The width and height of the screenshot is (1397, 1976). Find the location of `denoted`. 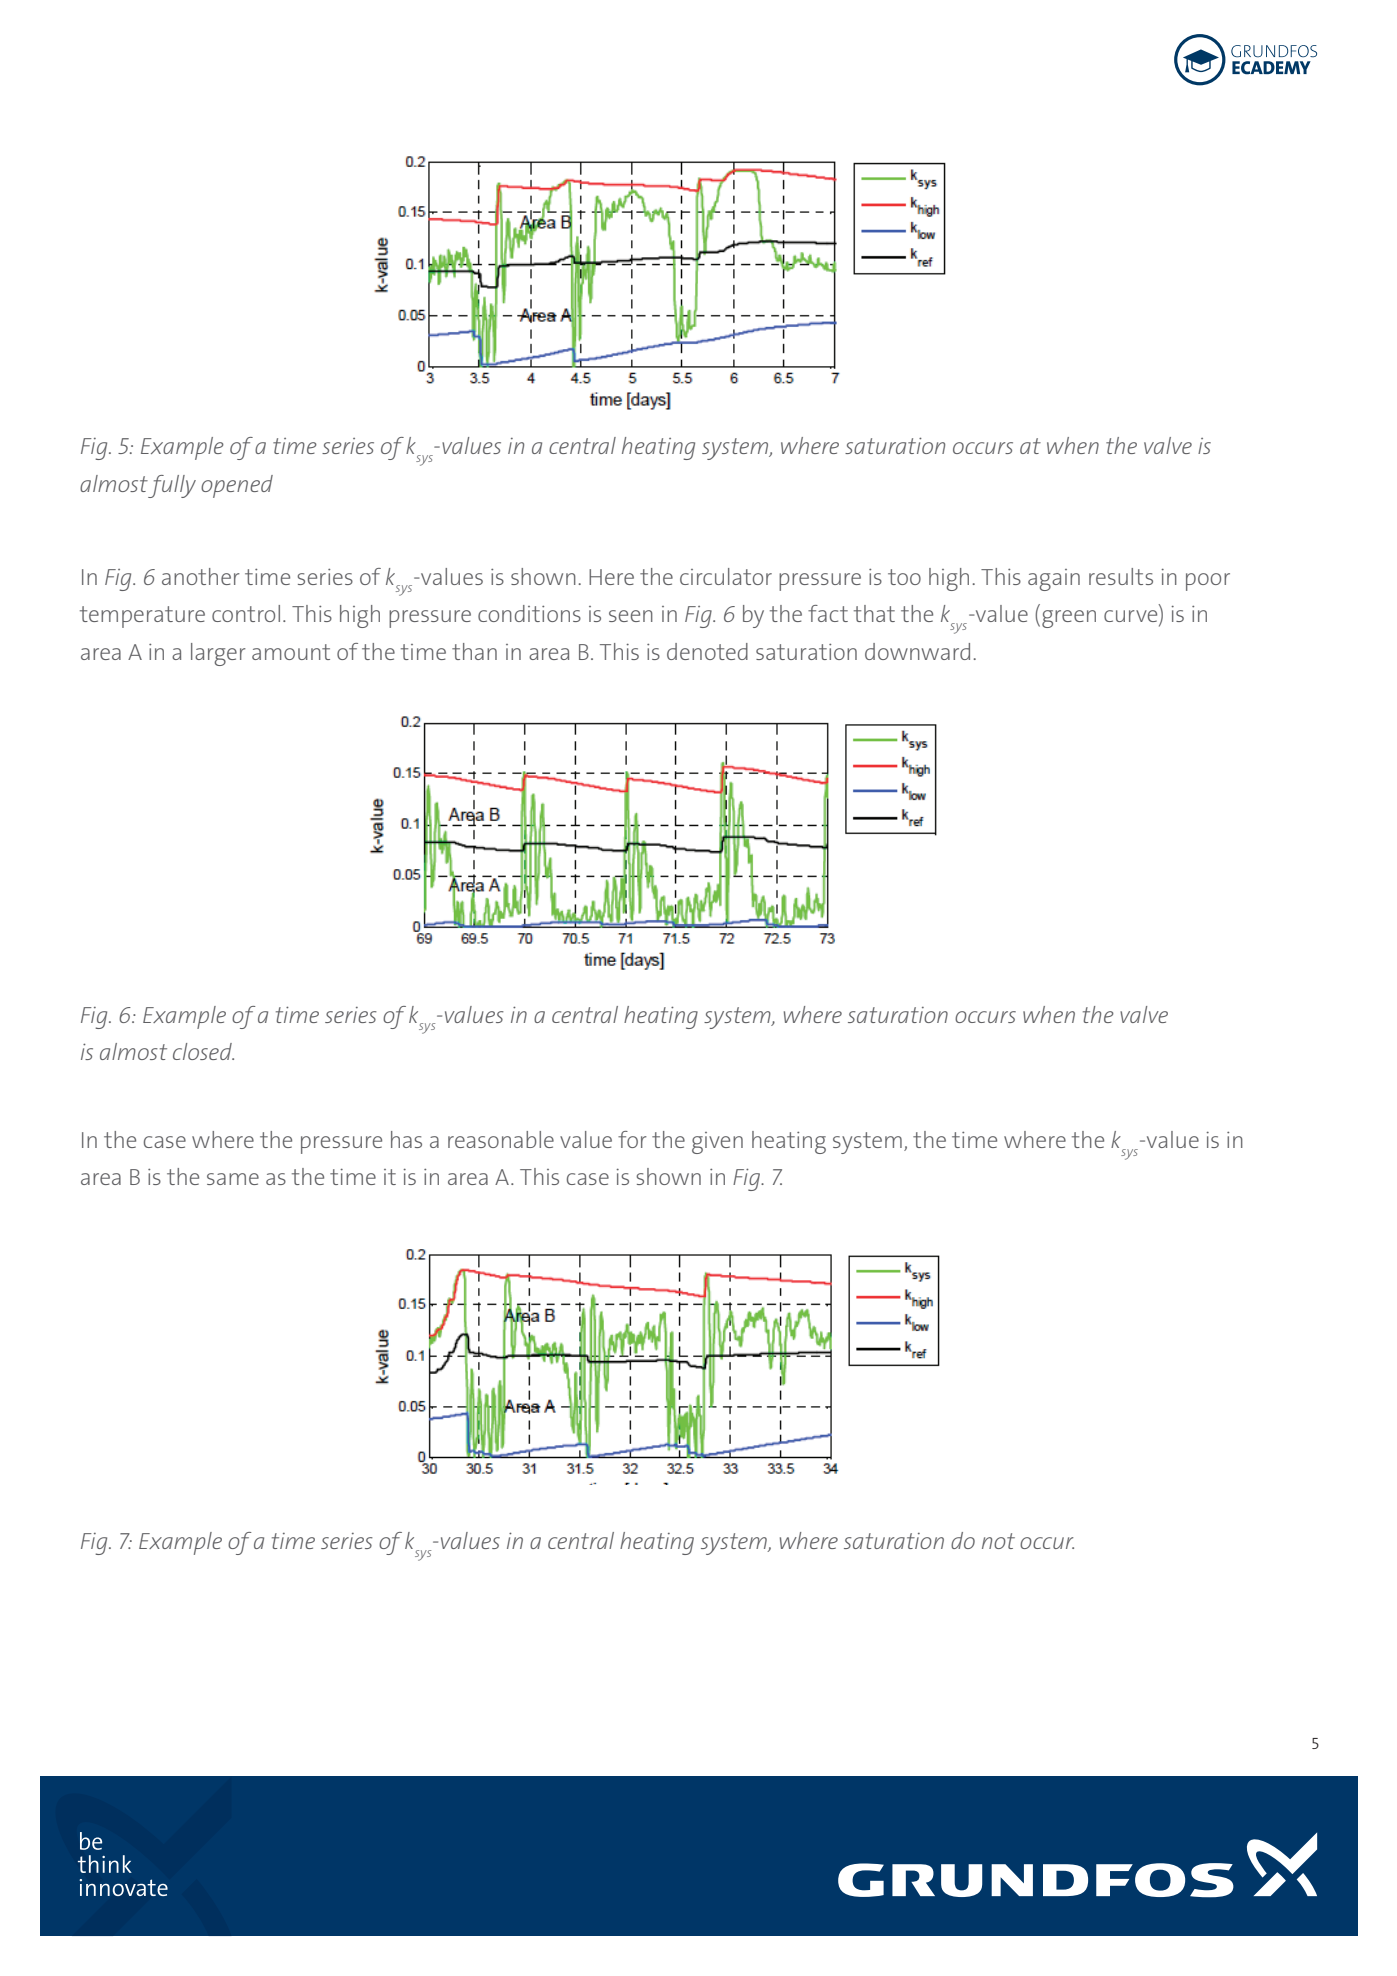

denoted is located at coordinates (707, 651).
